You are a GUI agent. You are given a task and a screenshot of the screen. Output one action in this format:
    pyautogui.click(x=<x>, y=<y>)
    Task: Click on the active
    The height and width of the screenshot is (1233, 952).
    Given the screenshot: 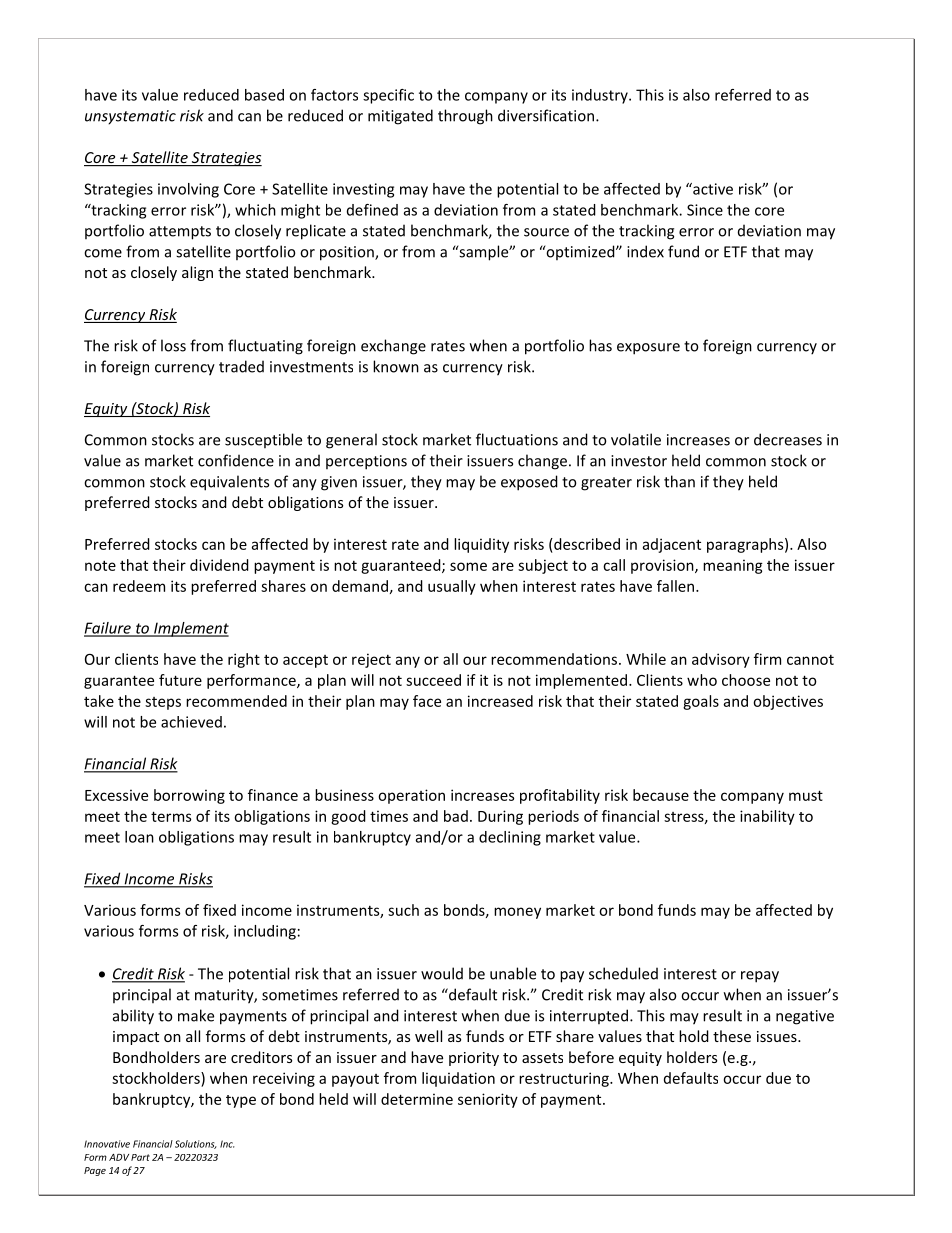 What is the action you would take?
    pyautogui.click(x=712, y=189)
